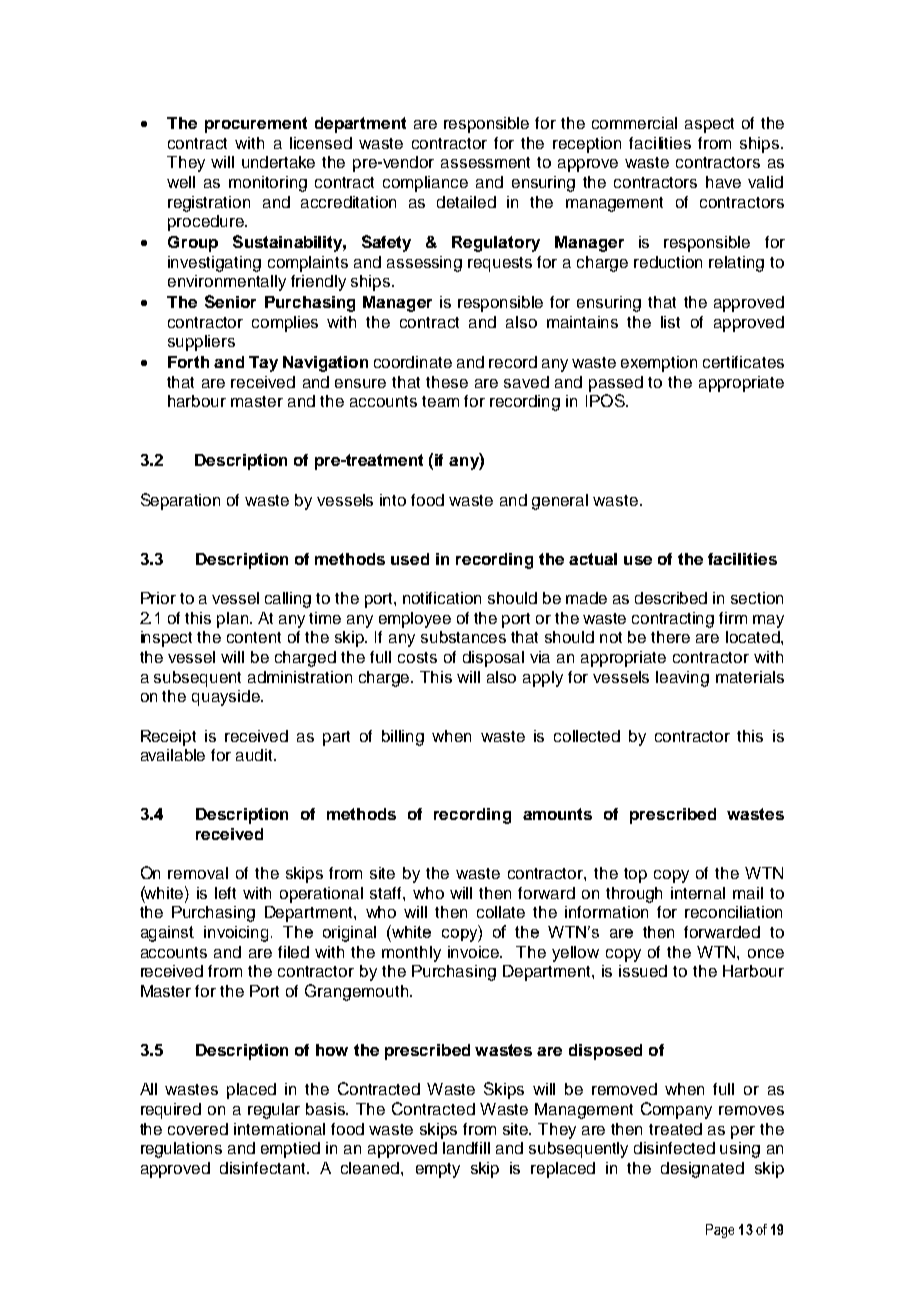 This image has width=924, height=1308. I want to click on assessment, so click(485, 162).
